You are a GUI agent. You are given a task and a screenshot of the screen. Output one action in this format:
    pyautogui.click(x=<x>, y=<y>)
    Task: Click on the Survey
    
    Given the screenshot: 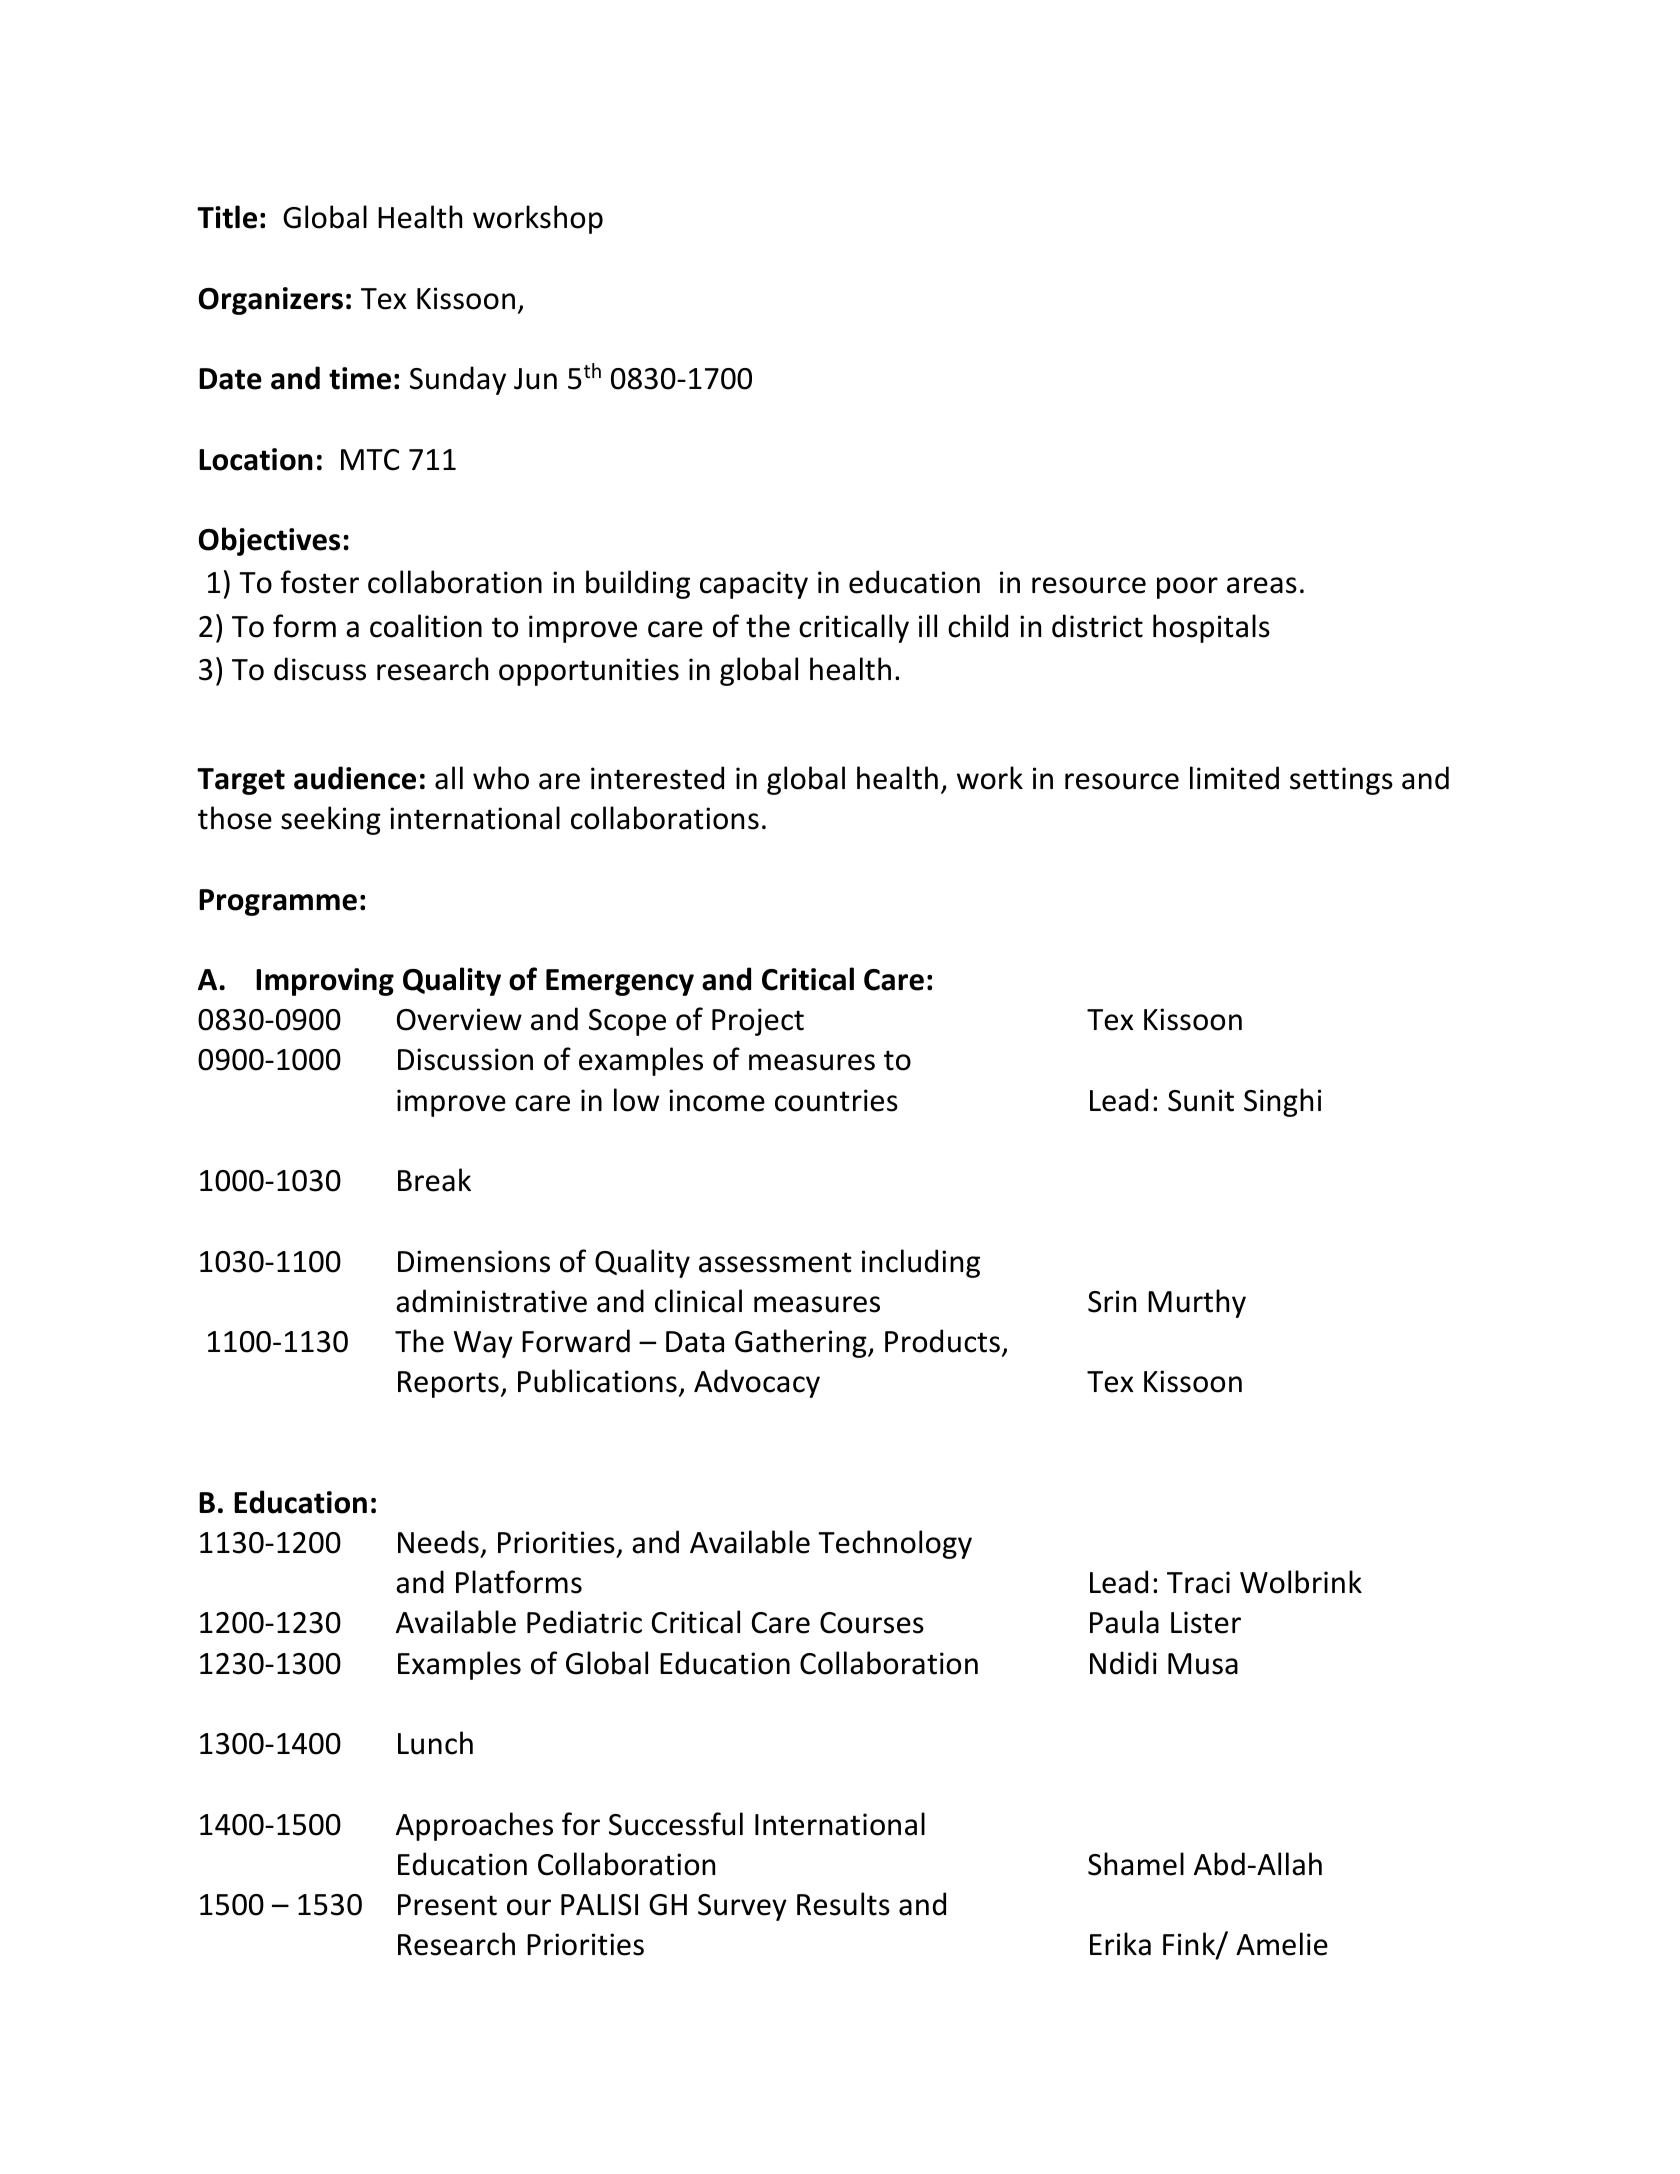 What is the action you would take?
    pyautogui.click(x=742, y=1907)
